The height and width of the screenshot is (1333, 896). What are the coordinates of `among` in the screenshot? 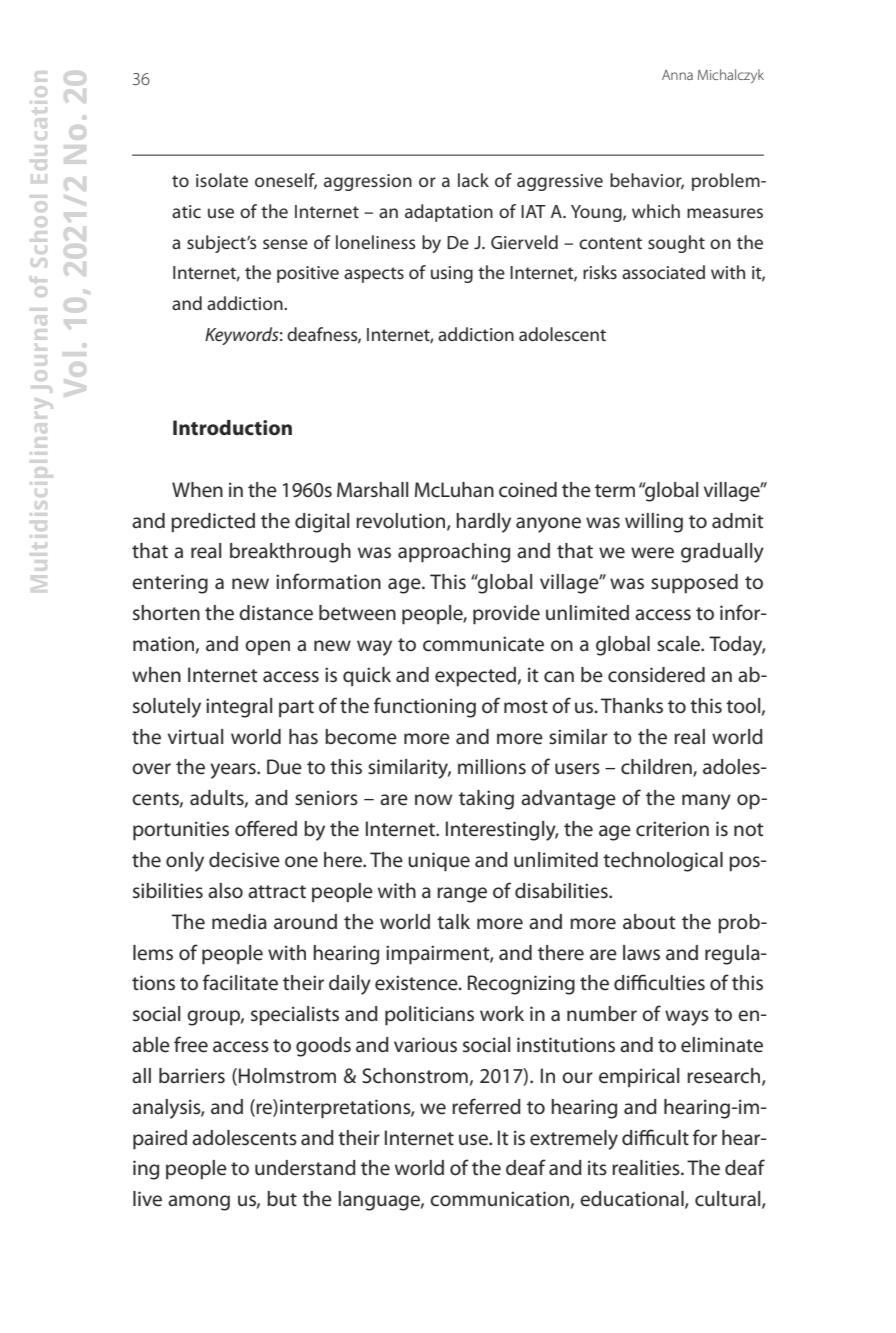 It's located at (199, 1203).
